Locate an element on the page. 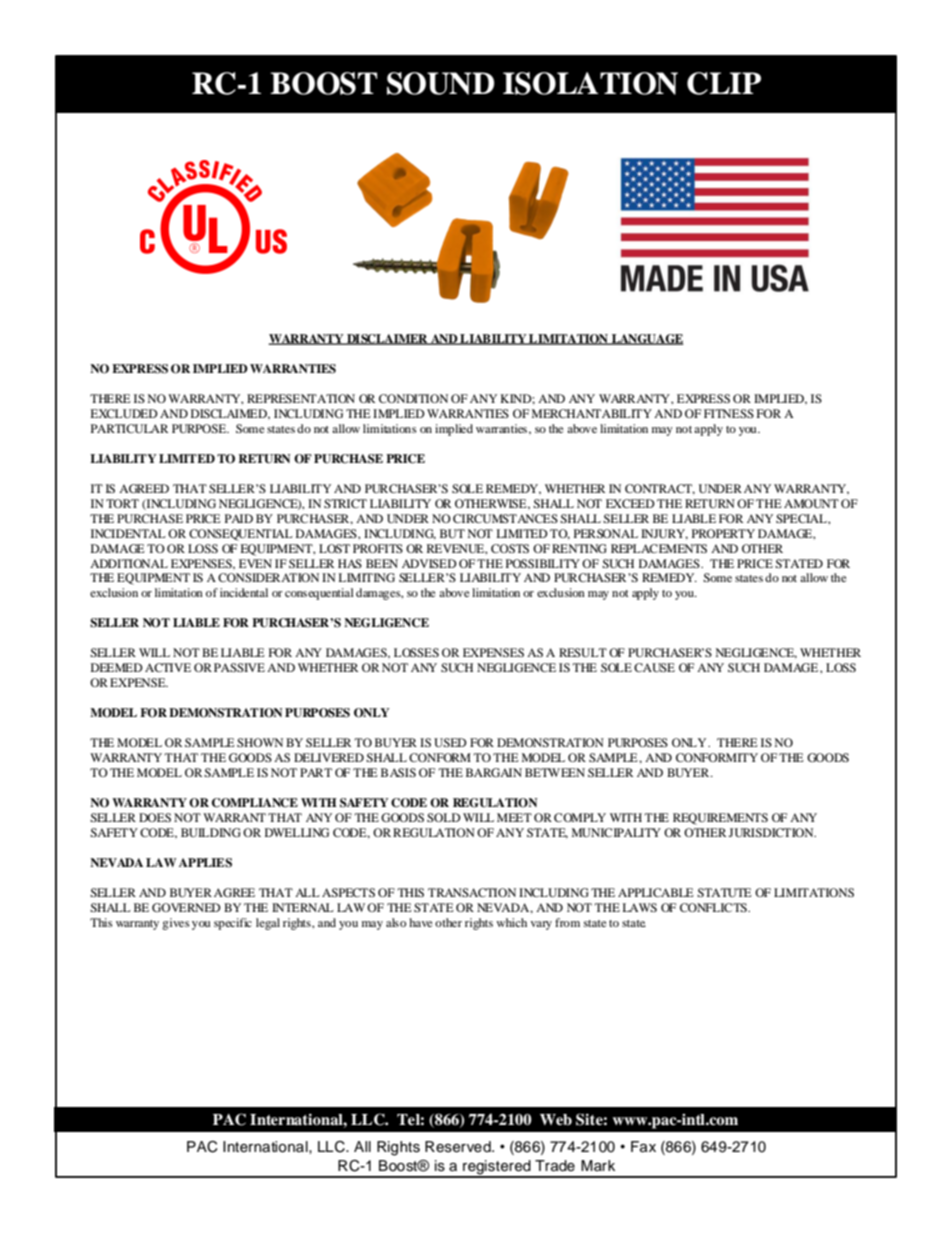 The image size is (952, 1233). FITNESS is located at coordinates (729, 413).
